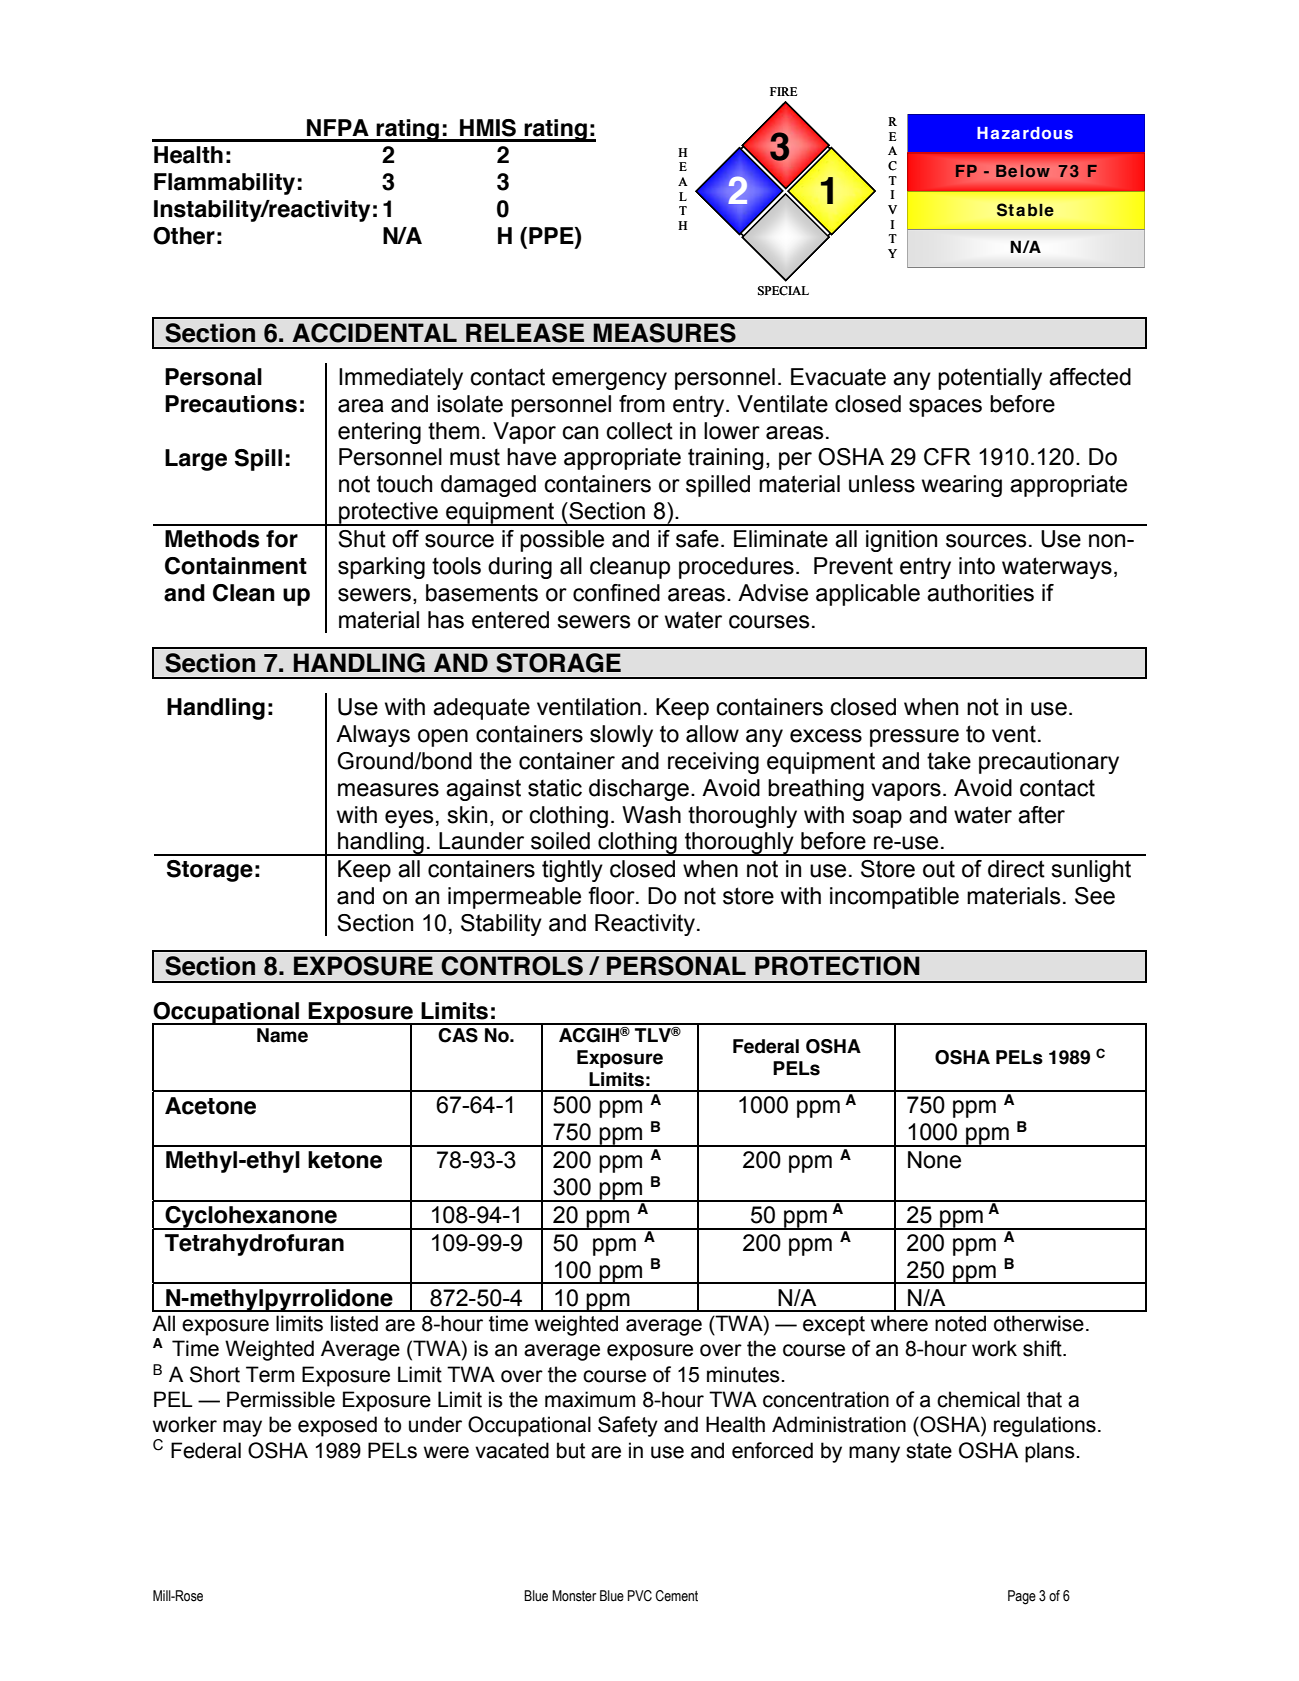 The width and height of the page is (1299, 1681). I want to click on ketone, so click(345, 1160).
